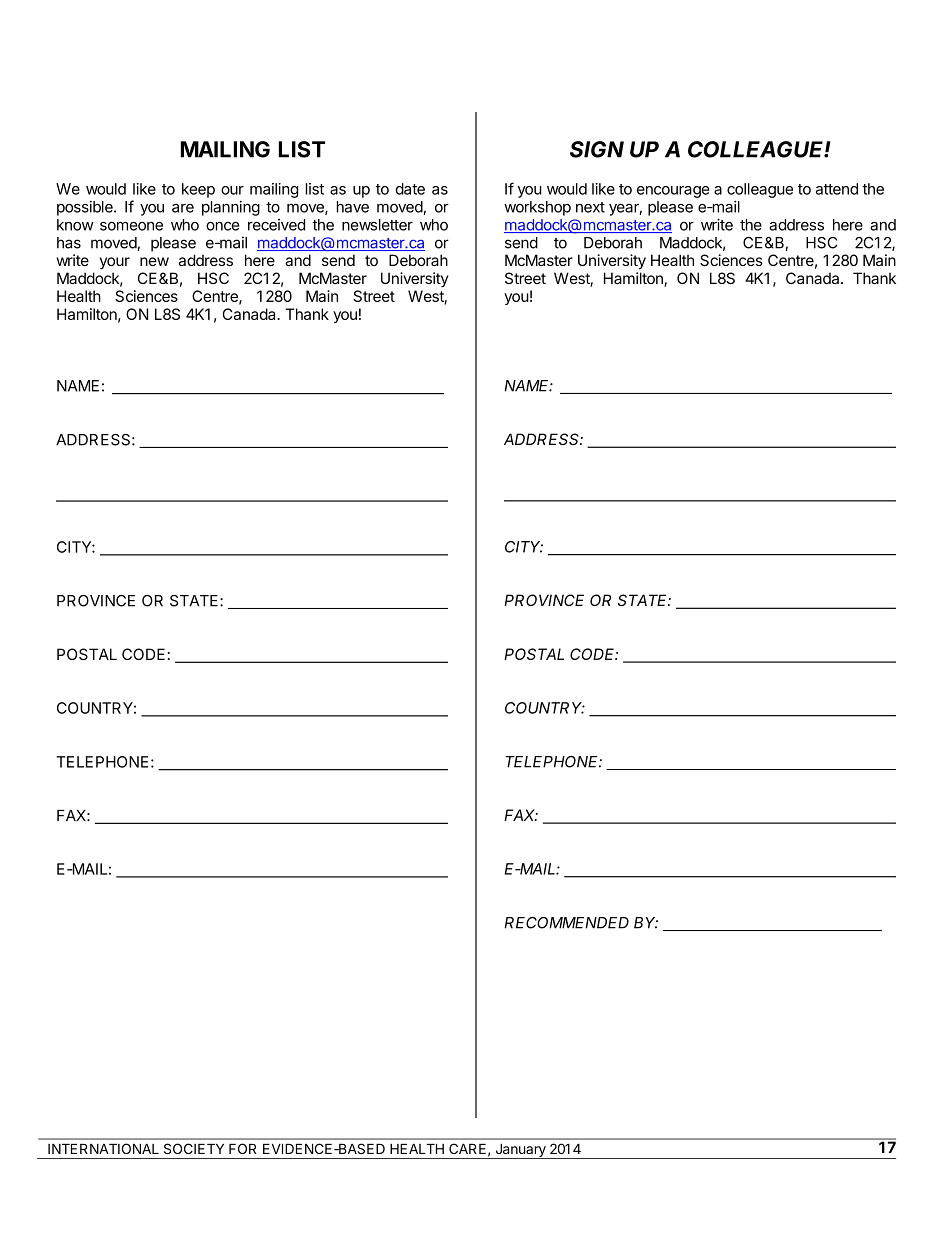 Image resolution: width=952 pixels, height=1233 pixels. Describe the element at coordinates (566, 923) in the image. I see `RECOMMENDED` at that location.
